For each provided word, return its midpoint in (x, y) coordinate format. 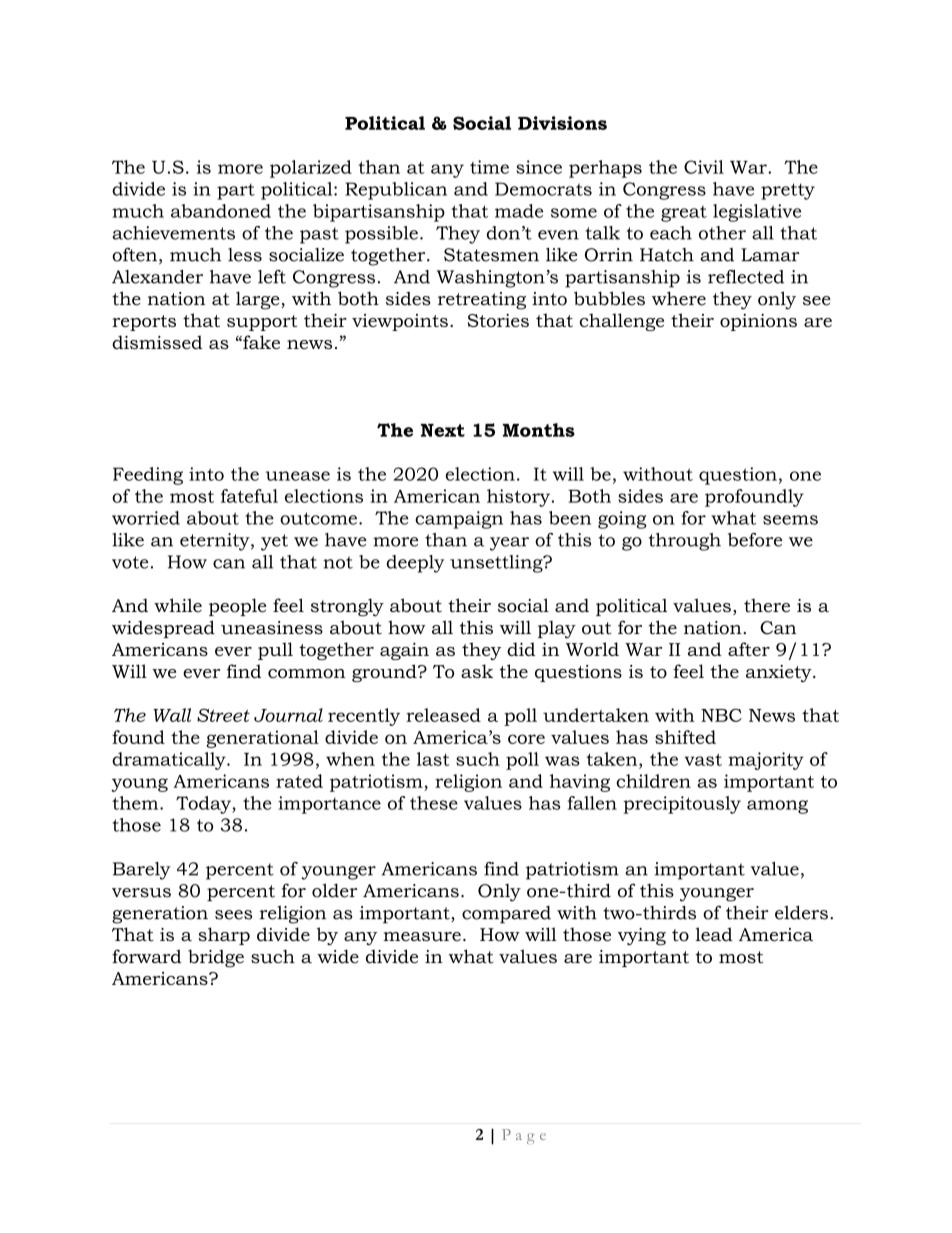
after (749, 649)
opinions (758, 322)
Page (524, 1136)
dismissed (157, 342)
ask (477, 671)
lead (714, 934)
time (489, 167)
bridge (216, 958)
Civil (704, 167)
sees (233, 915)
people (237, 607)
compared (506, 915)
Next (443, 430)
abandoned (221, 211)
